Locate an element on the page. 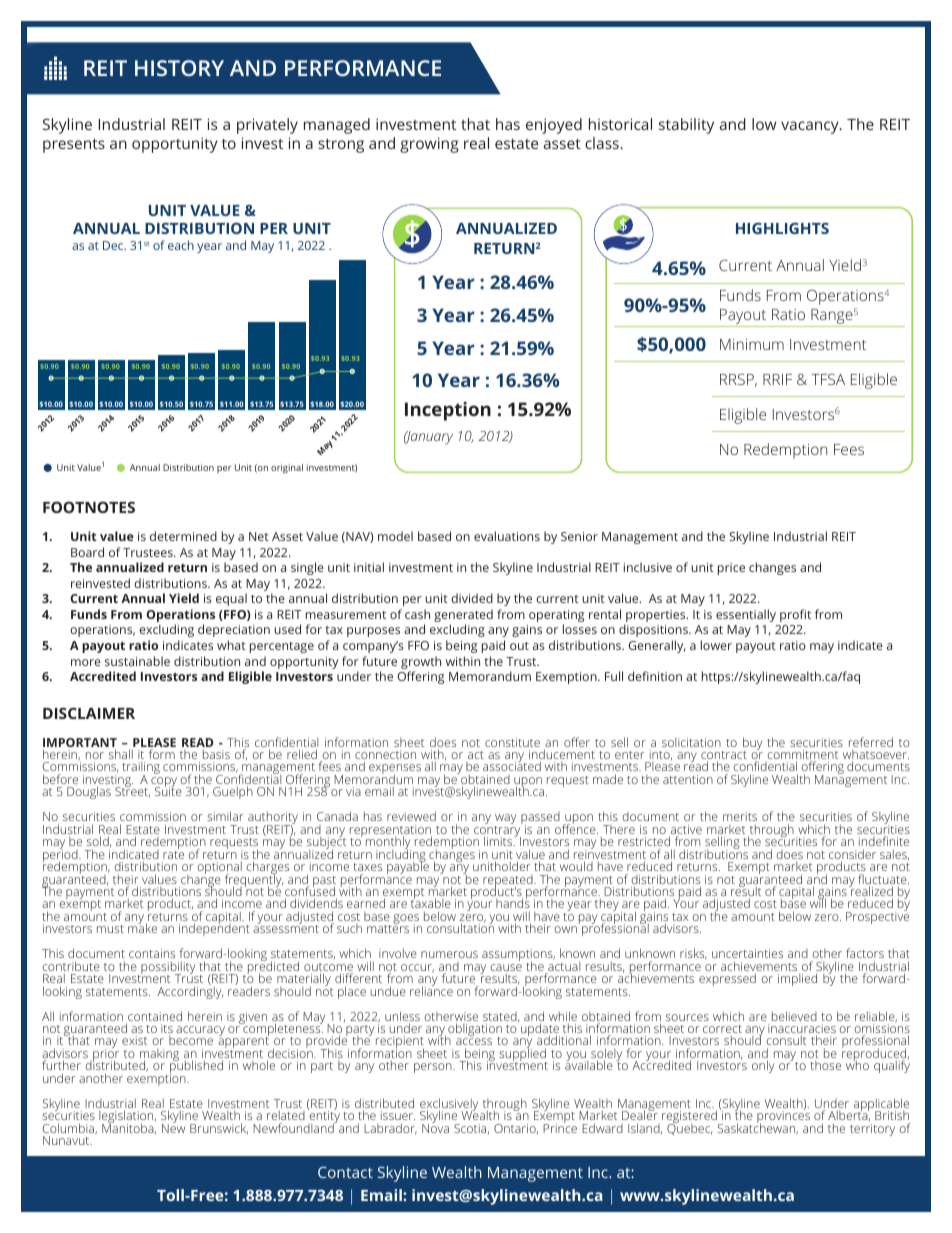 The image size is (952, 1233). Brunswick is located at coordinates (219, 1128).
